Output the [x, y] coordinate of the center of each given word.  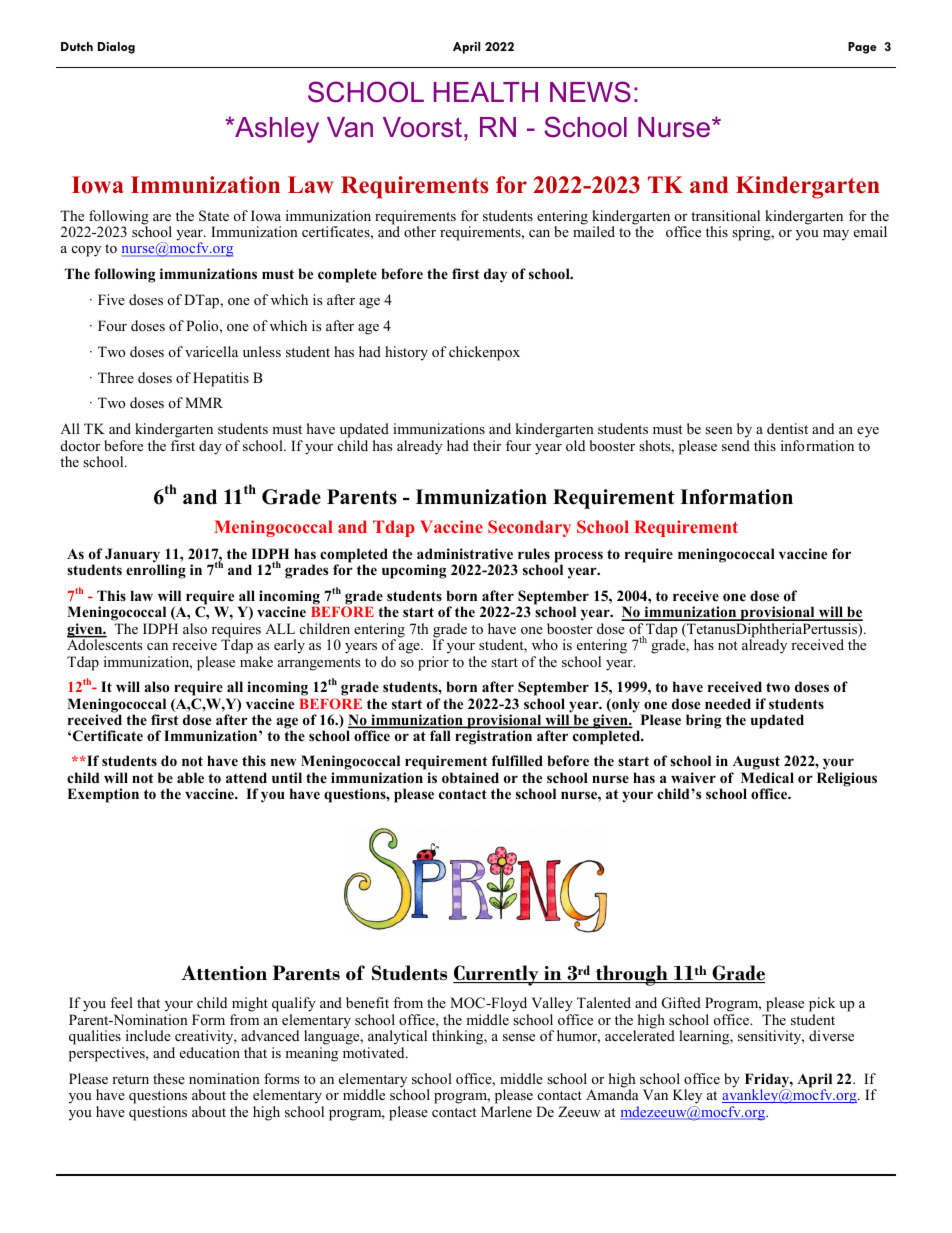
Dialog [116, 48]
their [487, 445]
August [755, 764]
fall [440, 735]
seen [719, 430]
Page [862, 48]
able [190, 777]
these [169, 1078]
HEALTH [486, 92]
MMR [204, 402]
